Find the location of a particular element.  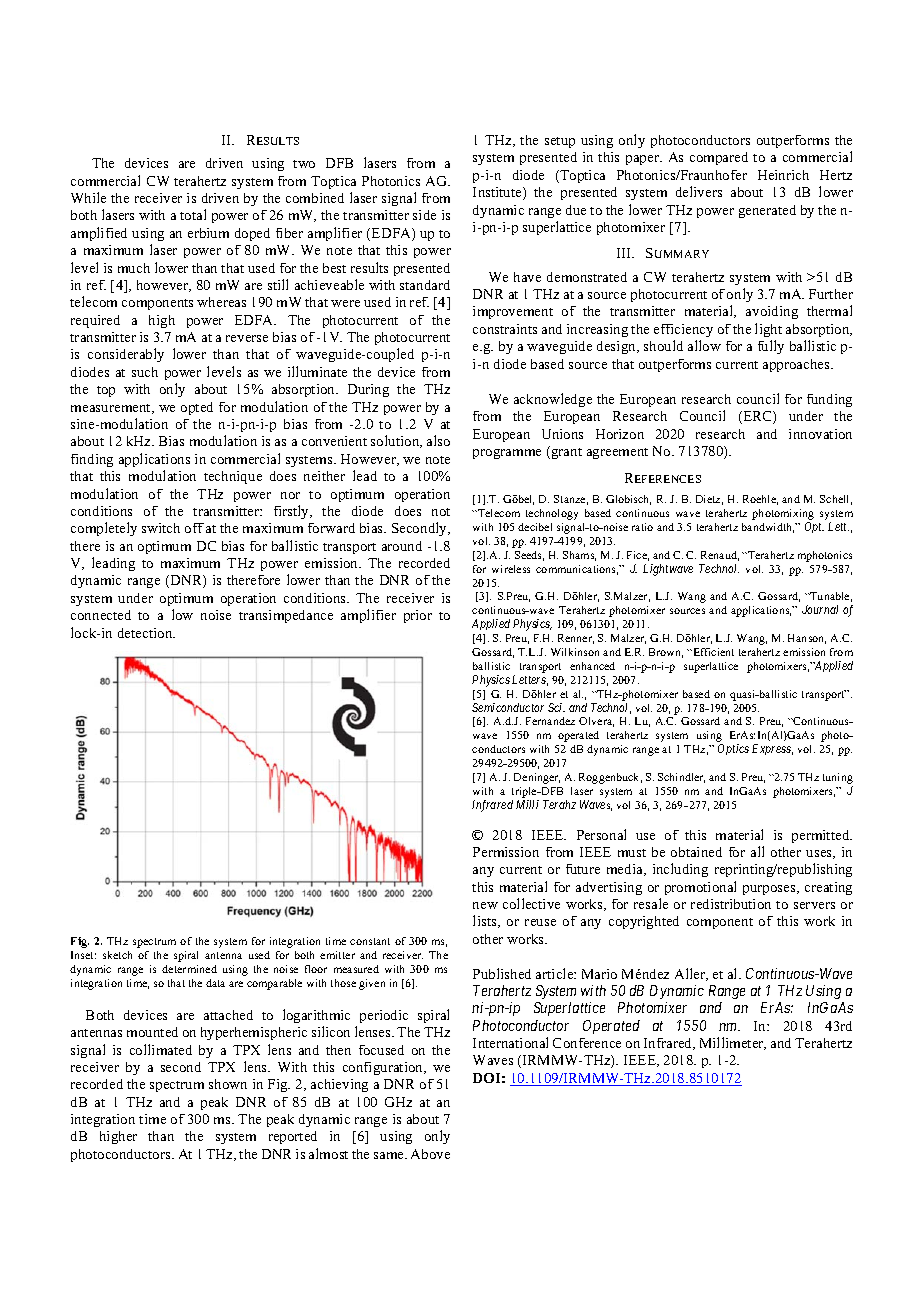

compared is located at coordinates (719, 158).
